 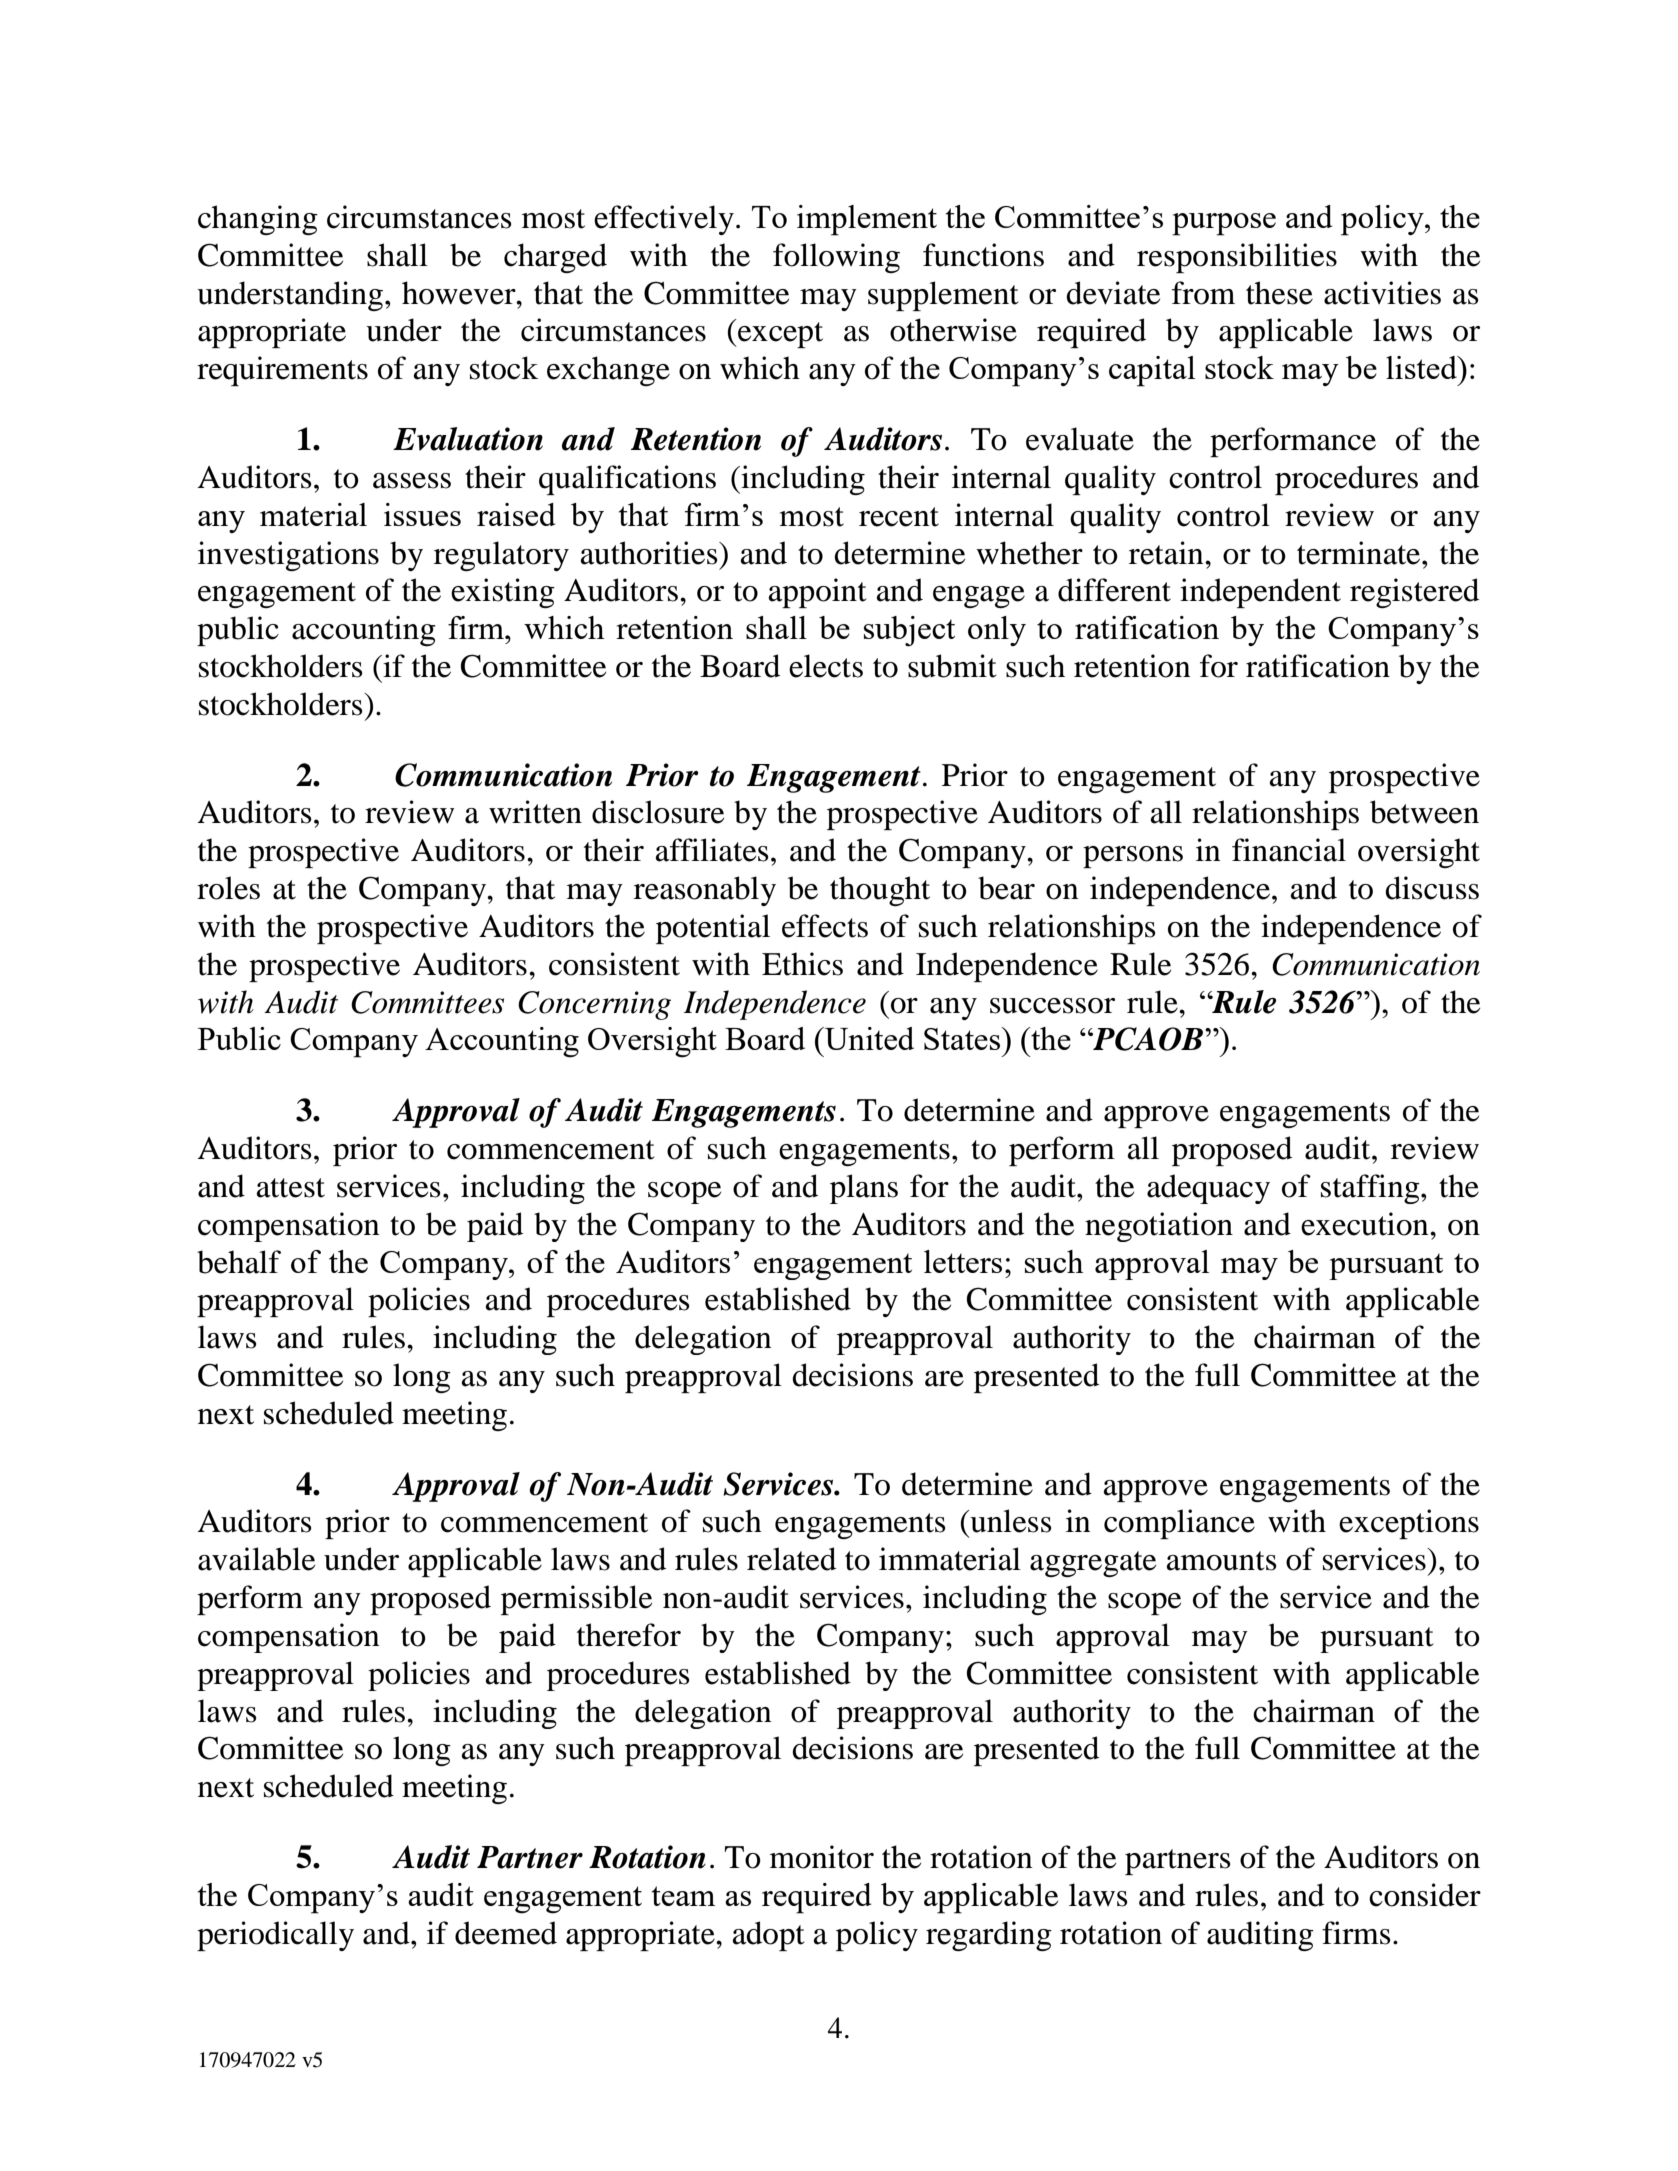 What do you see at coordinates (1279, 293) in the page?
I see `these` at bounding box center [1279, 293].
